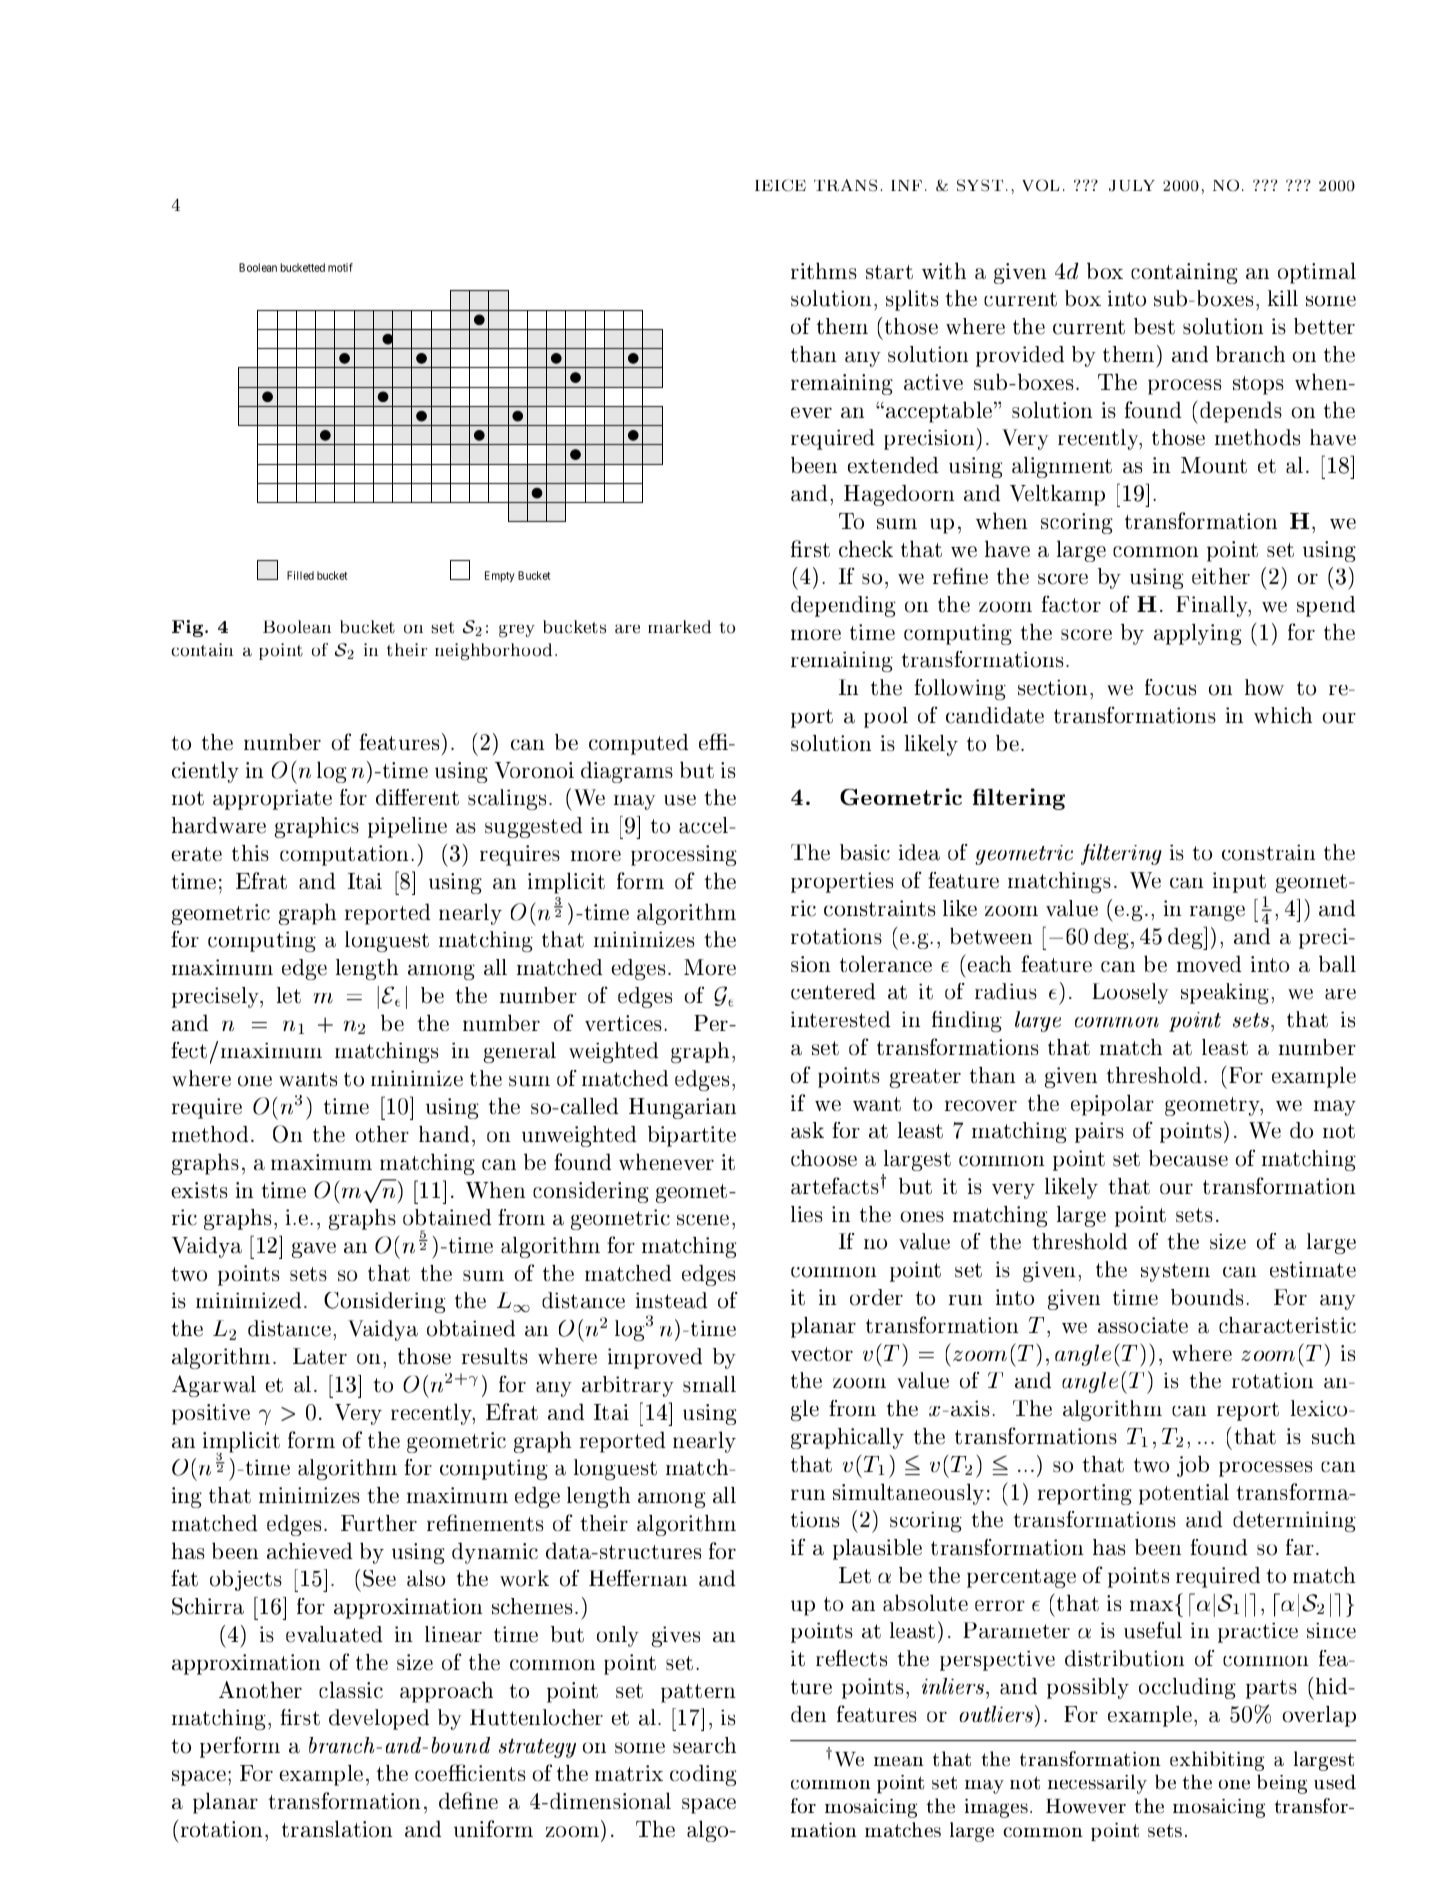  Describe the element at coordinates (806, 1214) in the page. I see `lies` at that location.
